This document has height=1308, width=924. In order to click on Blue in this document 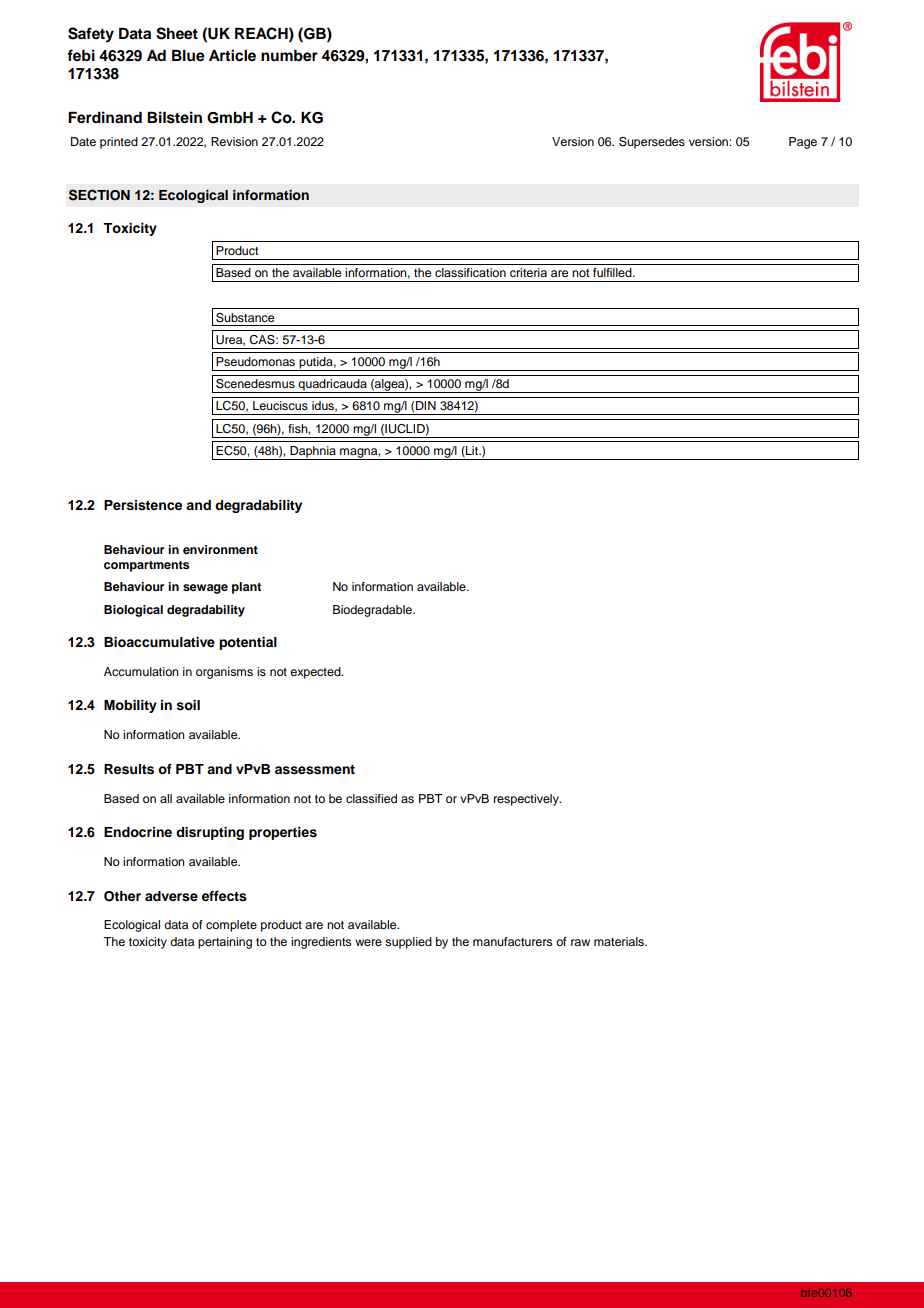, I will do `click(188, 56)`.
